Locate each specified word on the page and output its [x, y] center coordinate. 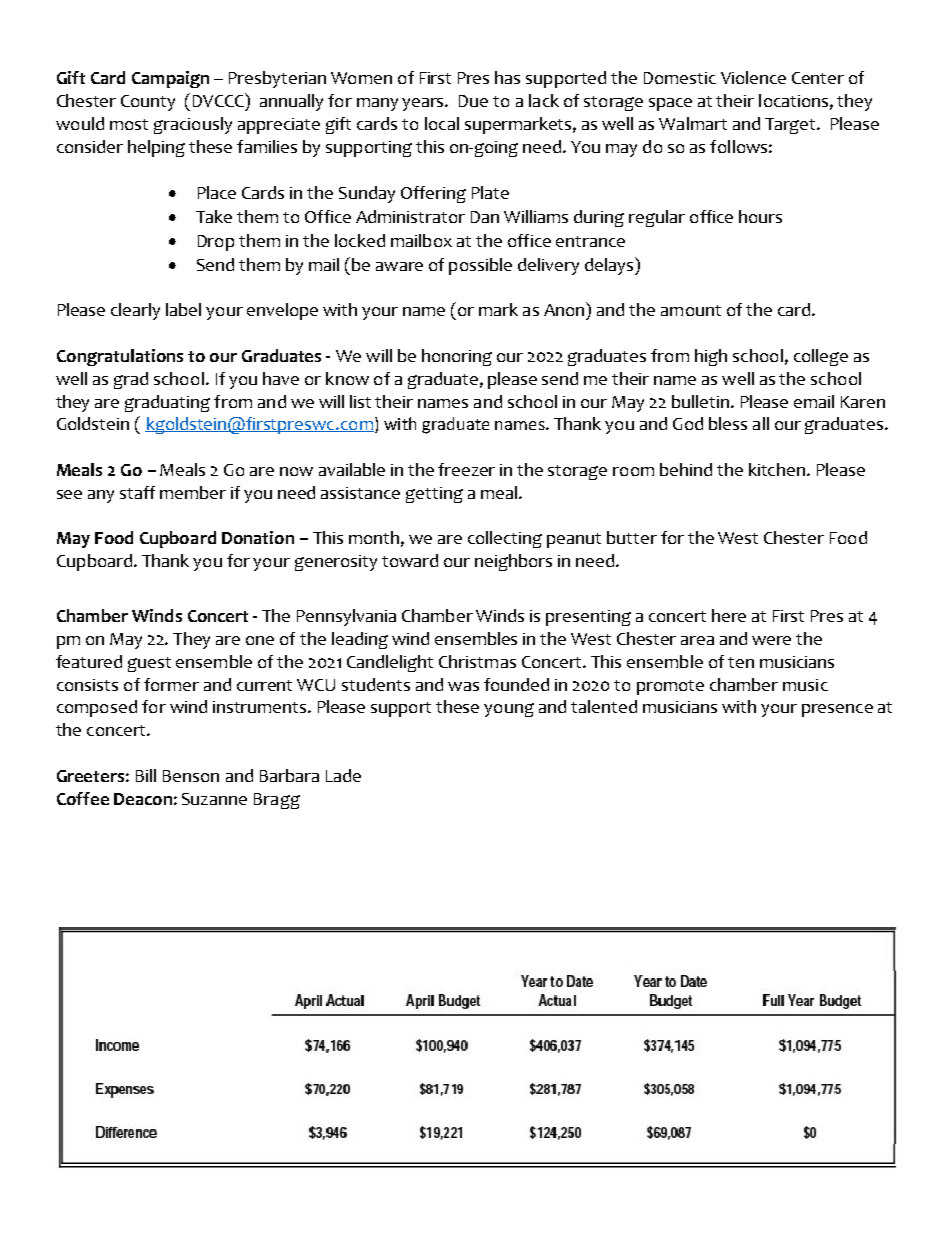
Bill [146, 775]
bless [728, 423]
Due [473, 101]
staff [137, 492]
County [148, 103]
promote [670, 687]
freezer [466, 469]
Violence [753, 77]
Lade [343, 775]
